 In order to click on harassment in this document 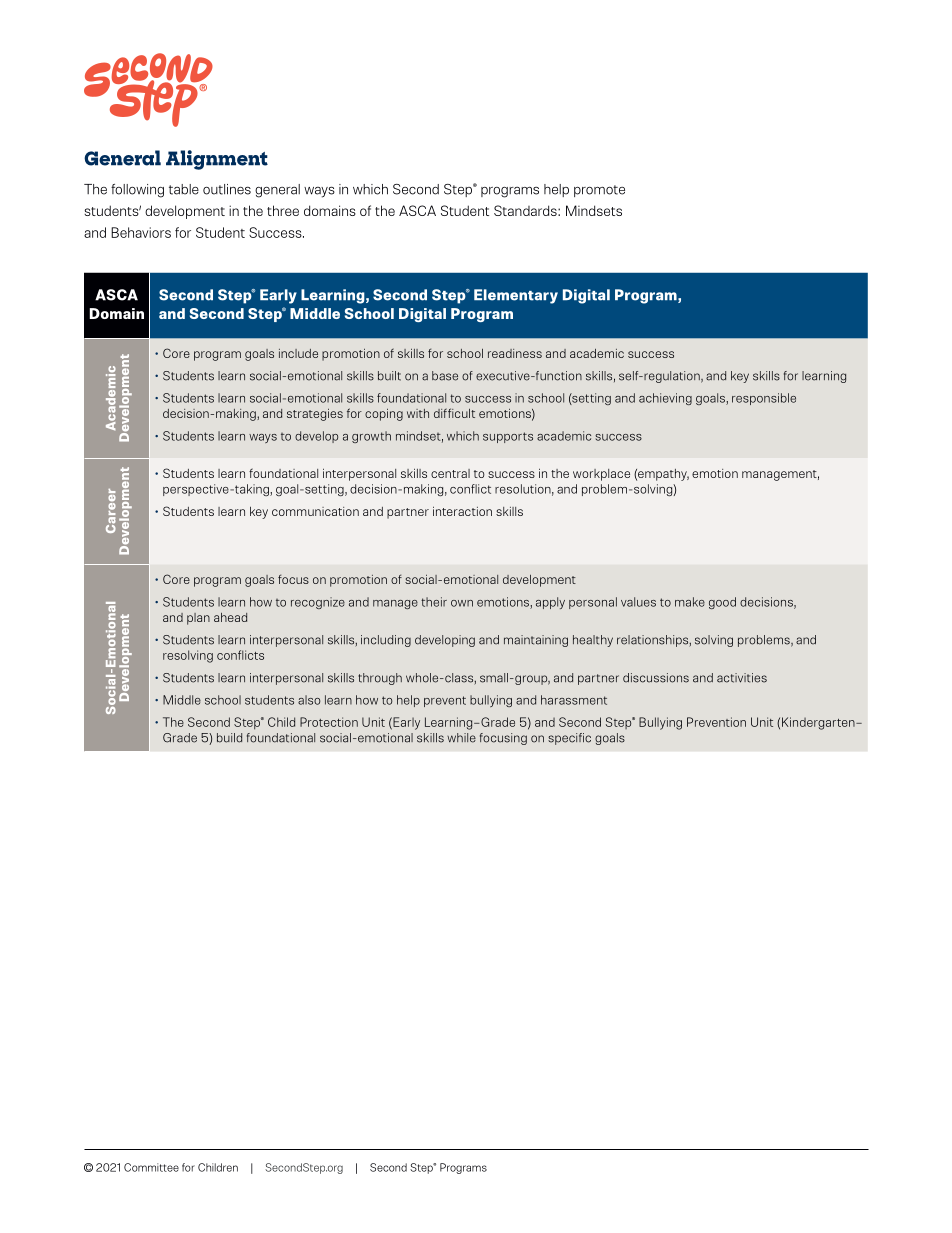, I will do `click(574, 700)`.
